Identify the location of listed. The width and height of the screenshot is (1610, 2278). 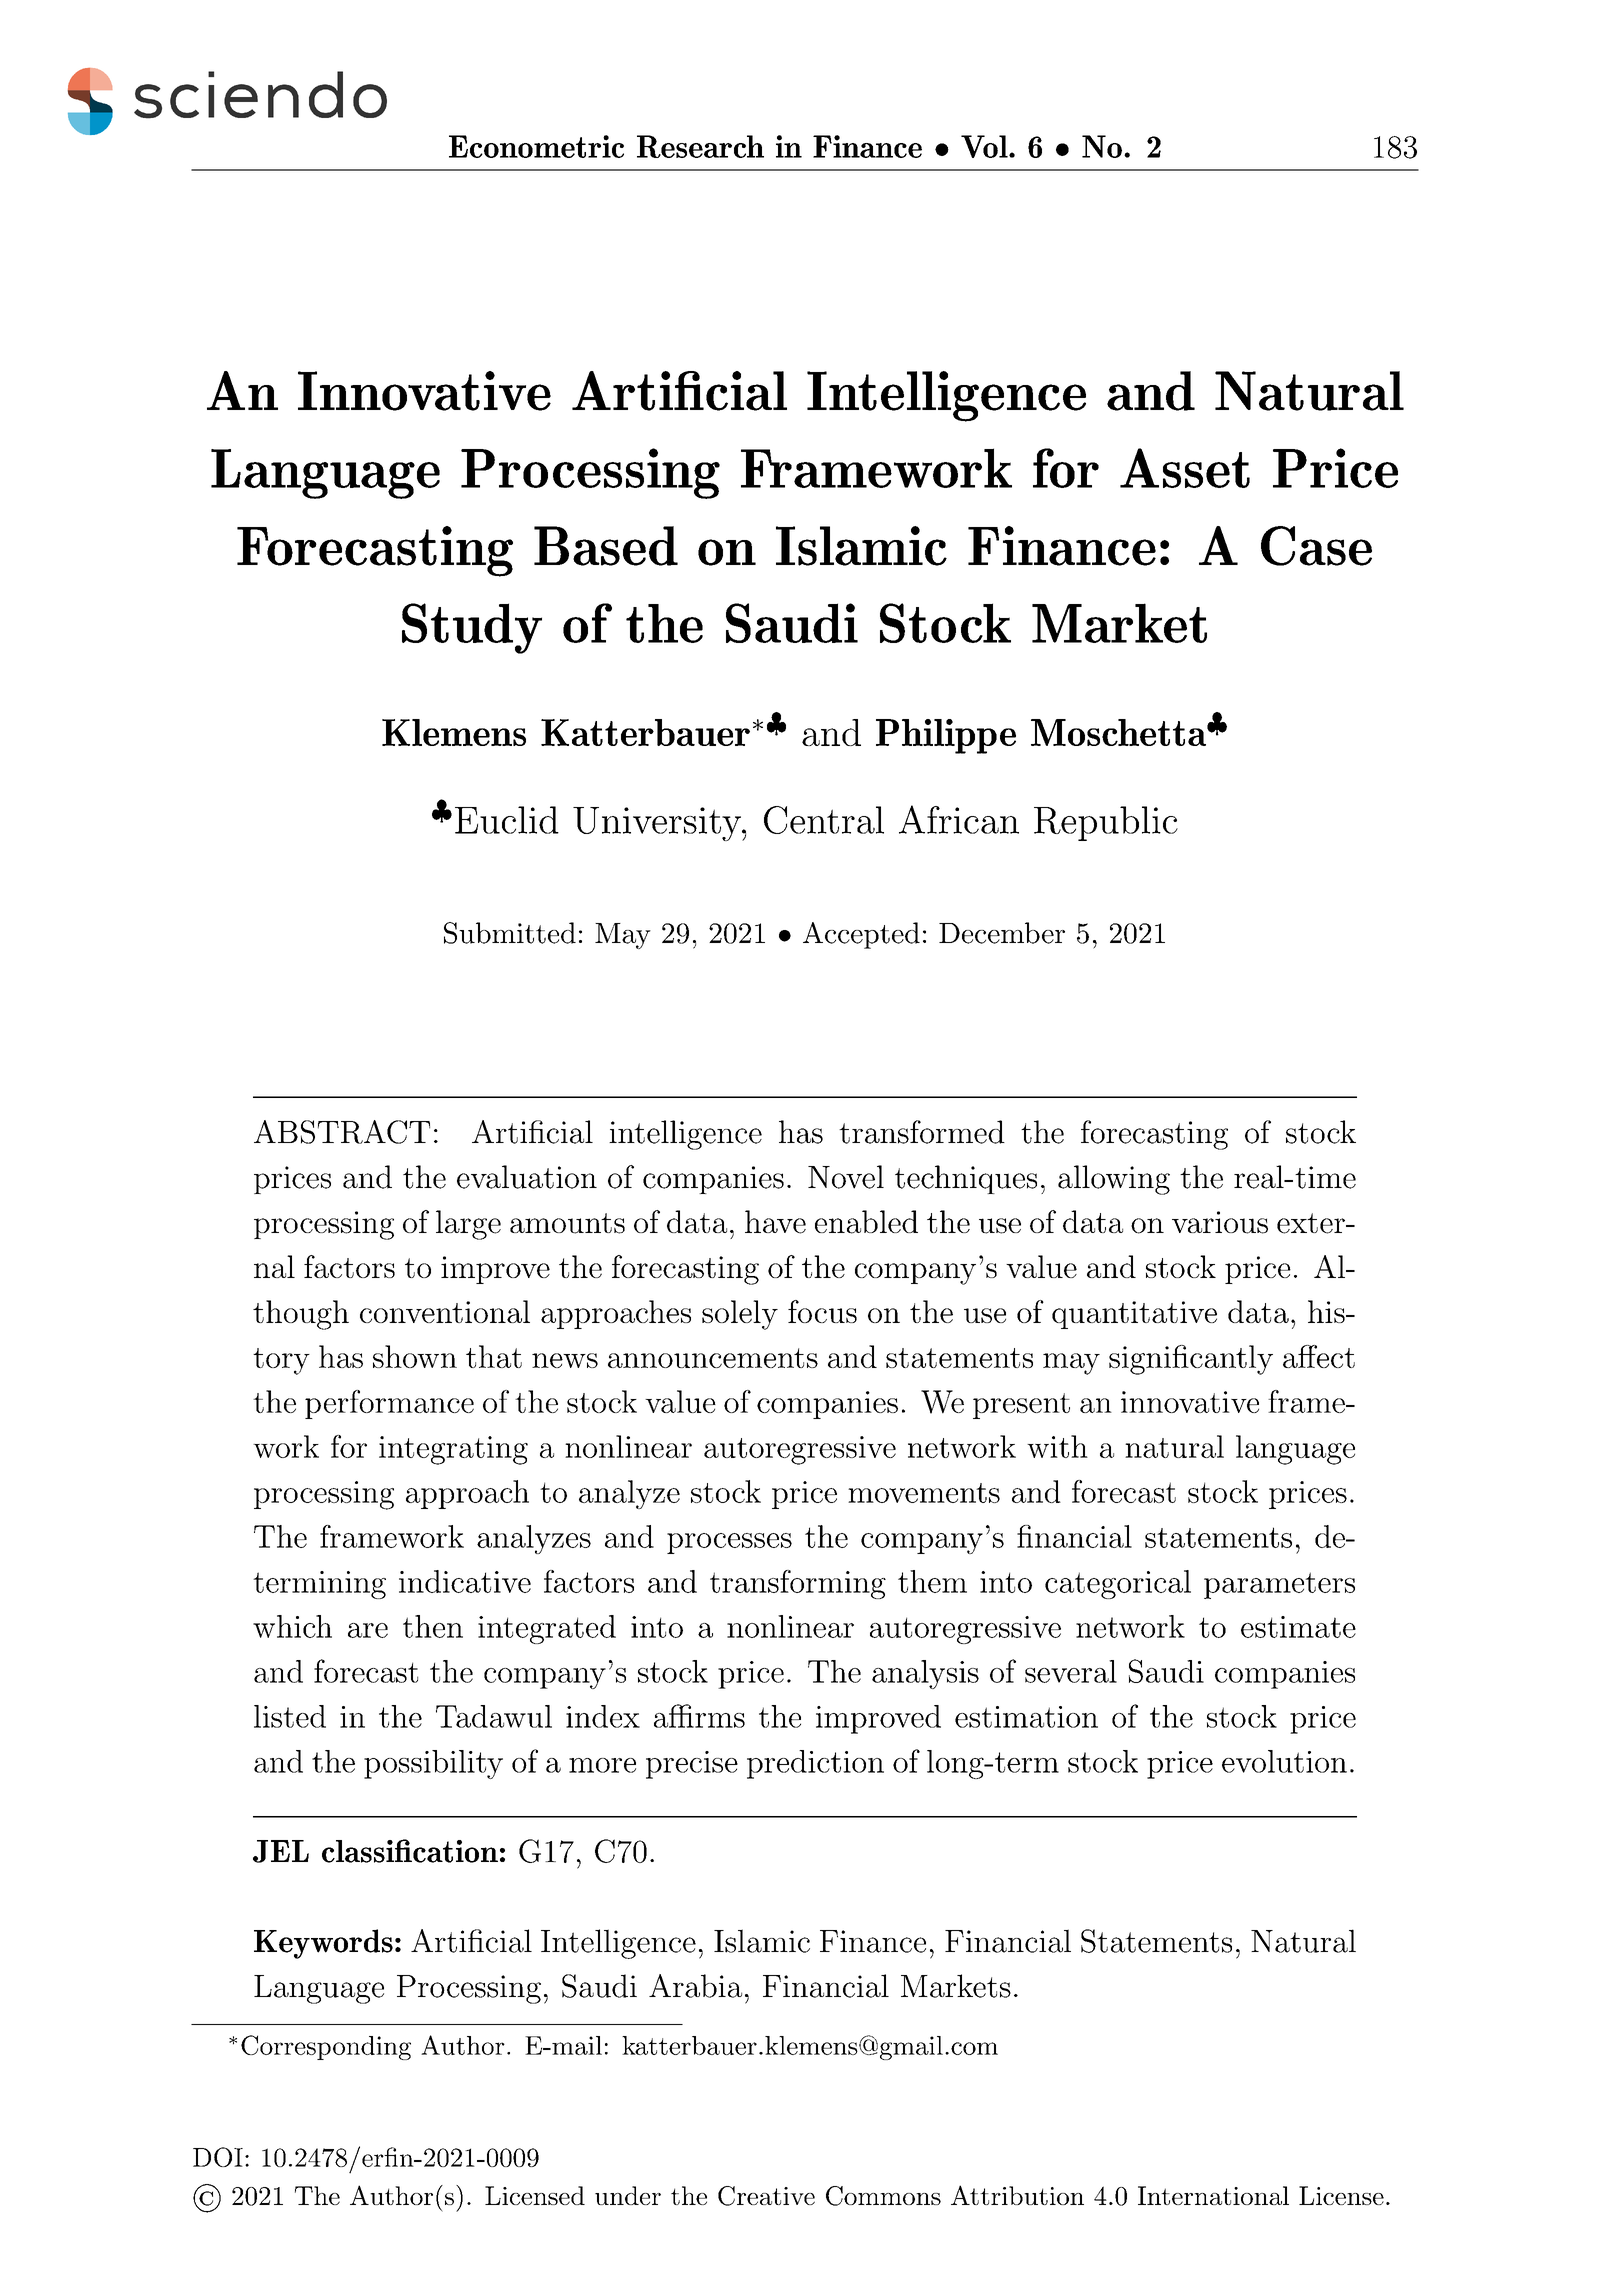
(290, 1716).
